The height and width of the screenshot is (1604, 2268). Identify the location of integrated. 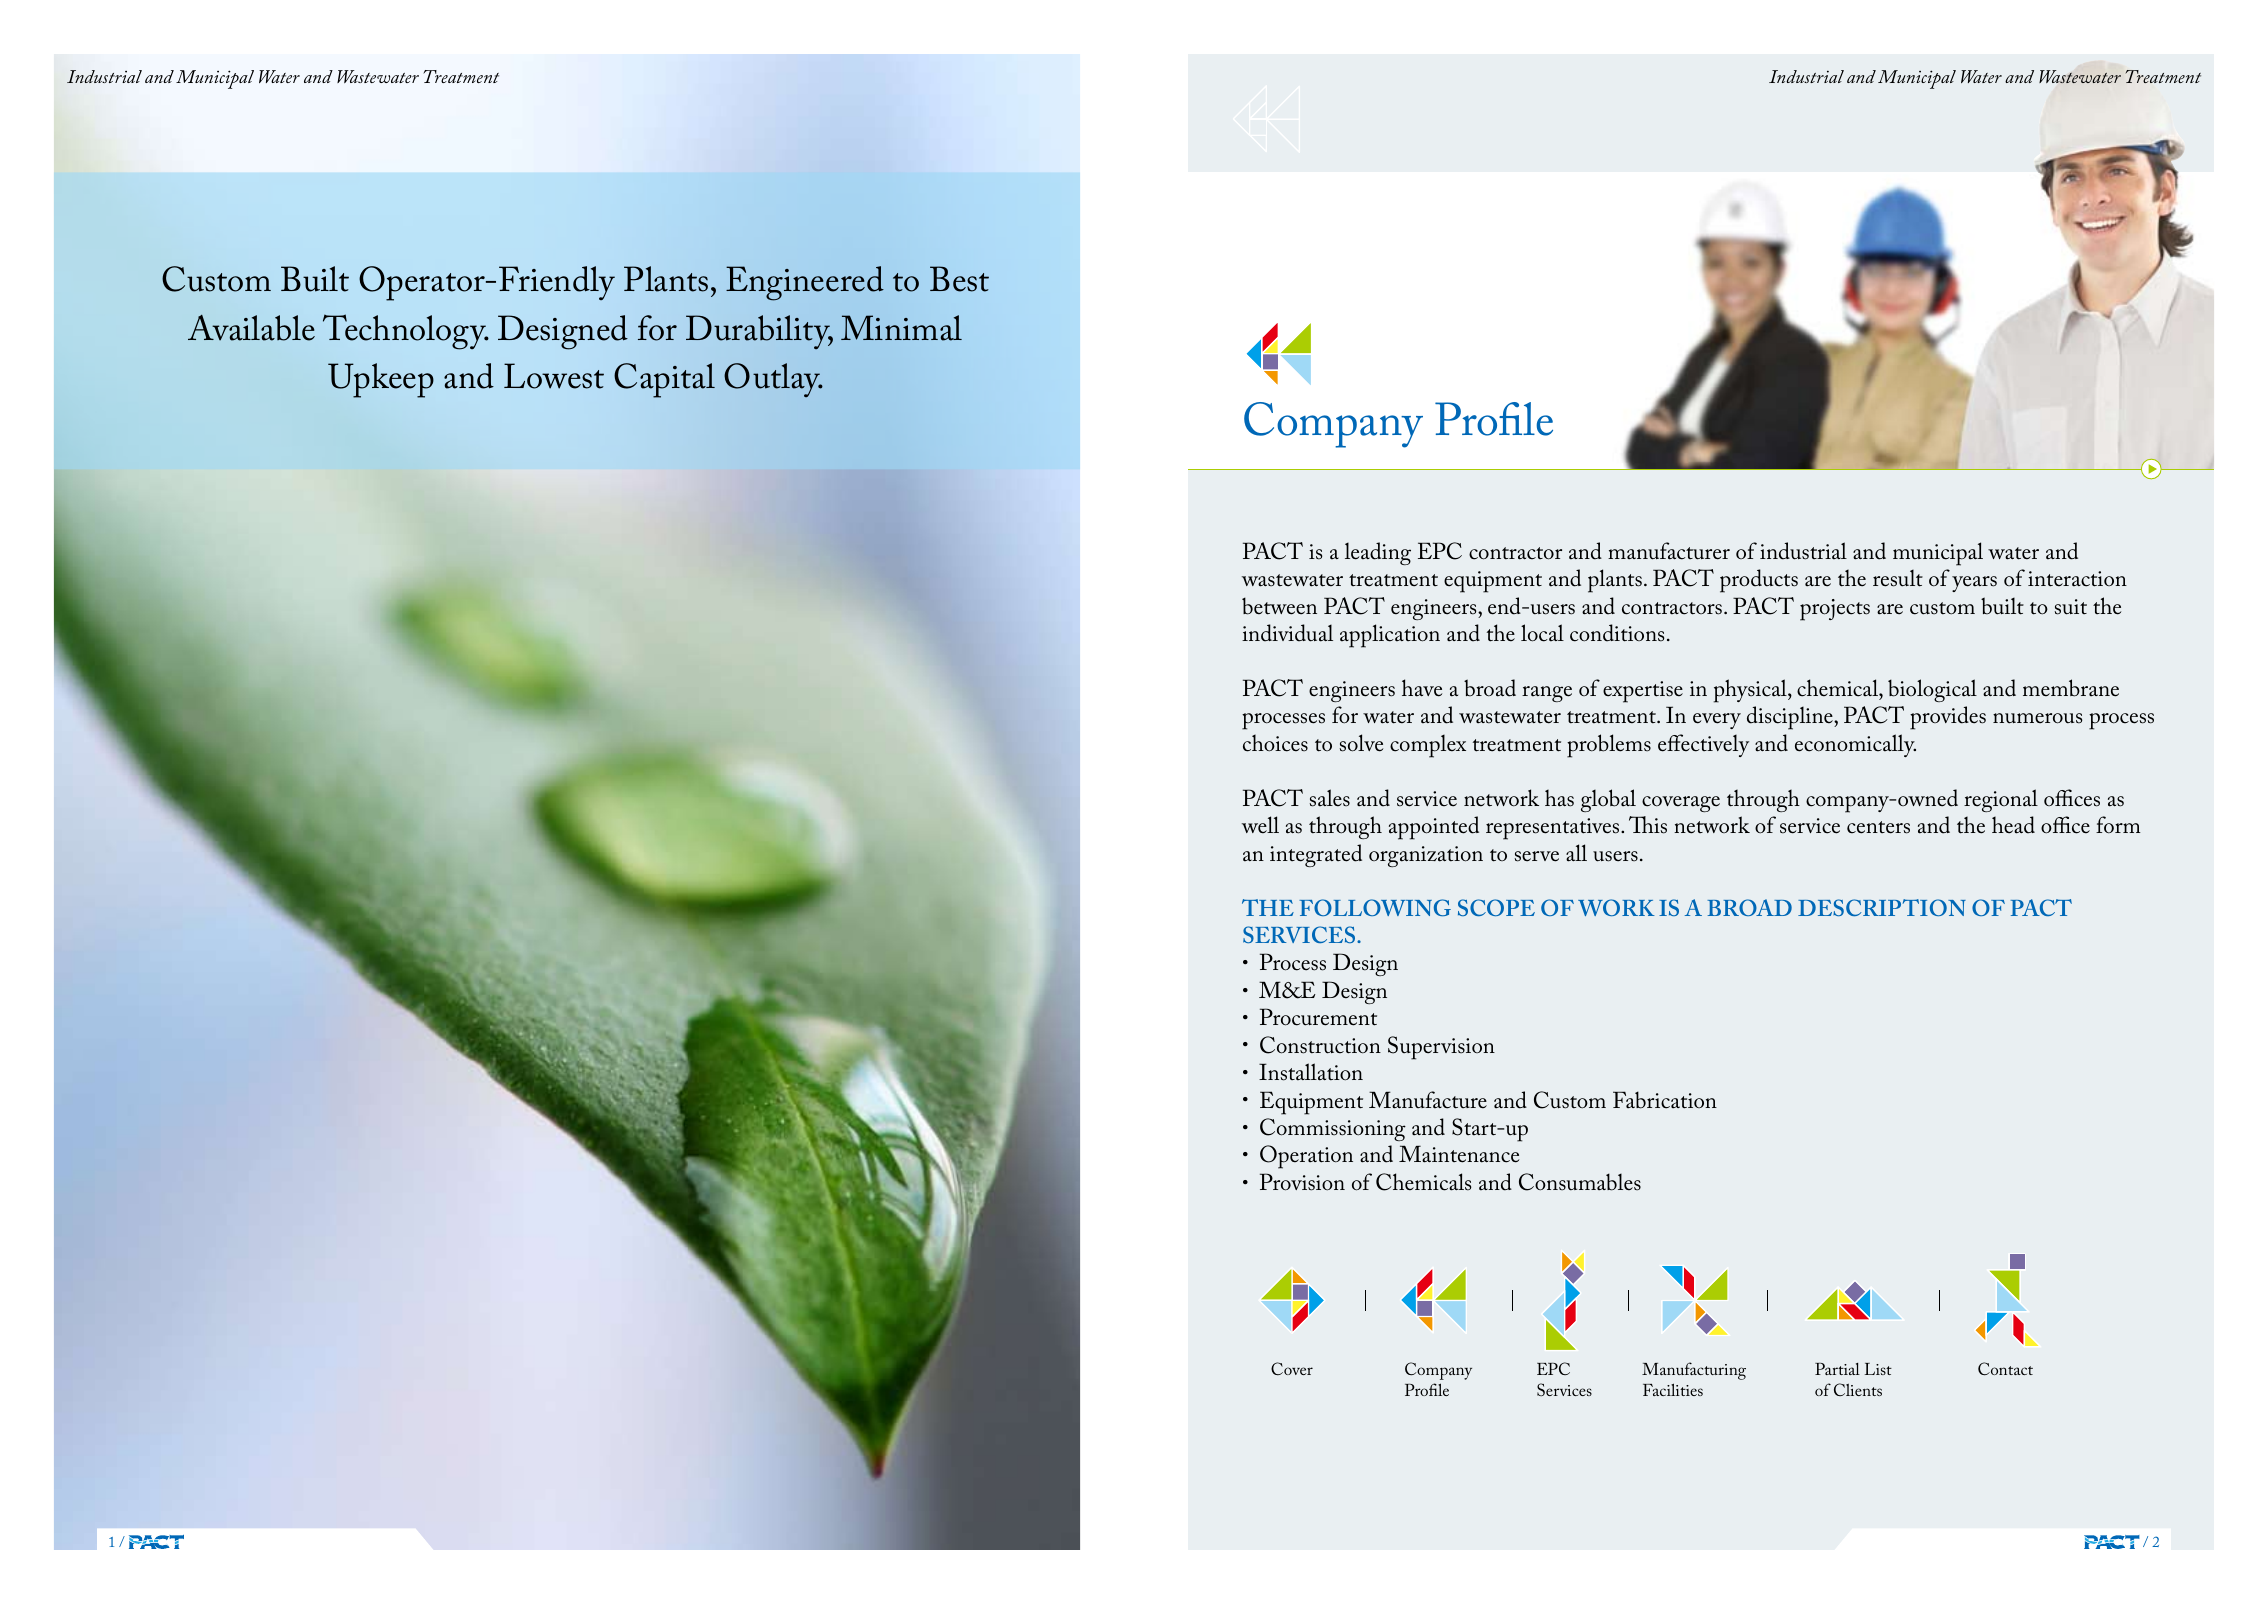
(1316, 855).
